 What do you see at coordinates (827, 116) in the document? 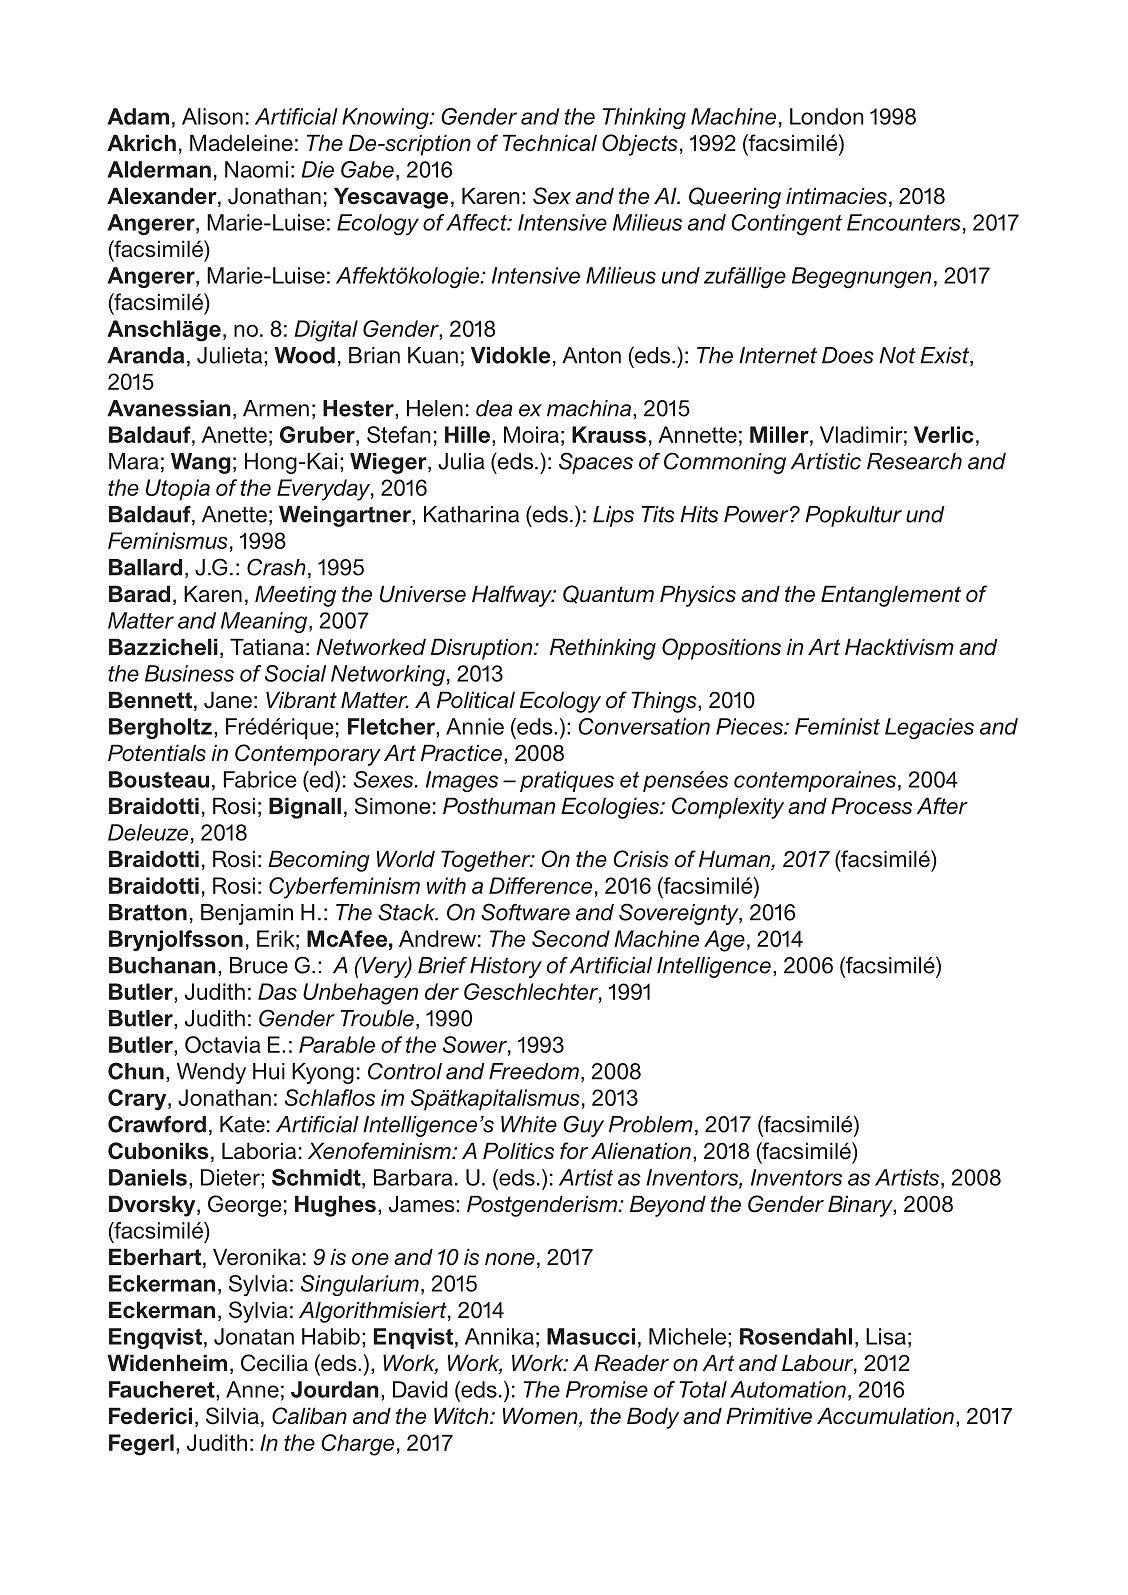
I see `London` at bounding box center [827, 116].
